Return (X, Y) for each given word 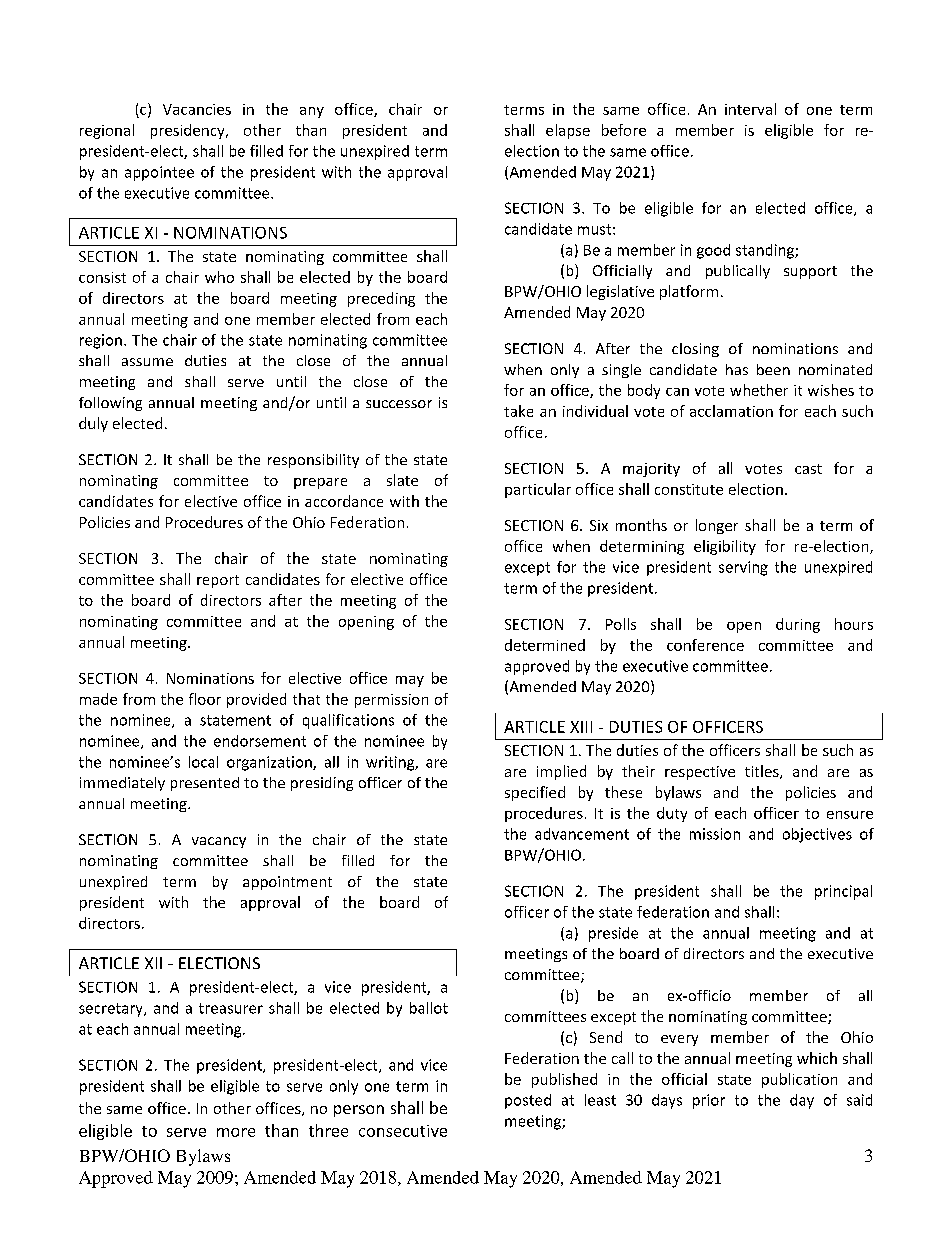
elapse (568, 131)
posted (528, 1101)
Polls (621, 624)
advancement (582, 834)
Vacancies (197, 109)
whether (759, 390)
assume (147, 362)
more (236, 1132)
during (798, 625)
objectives (817, 835)
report (218, 581)
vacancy (219, 842)
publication (799, 1080)
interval (750, 109)
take (518, 411)
